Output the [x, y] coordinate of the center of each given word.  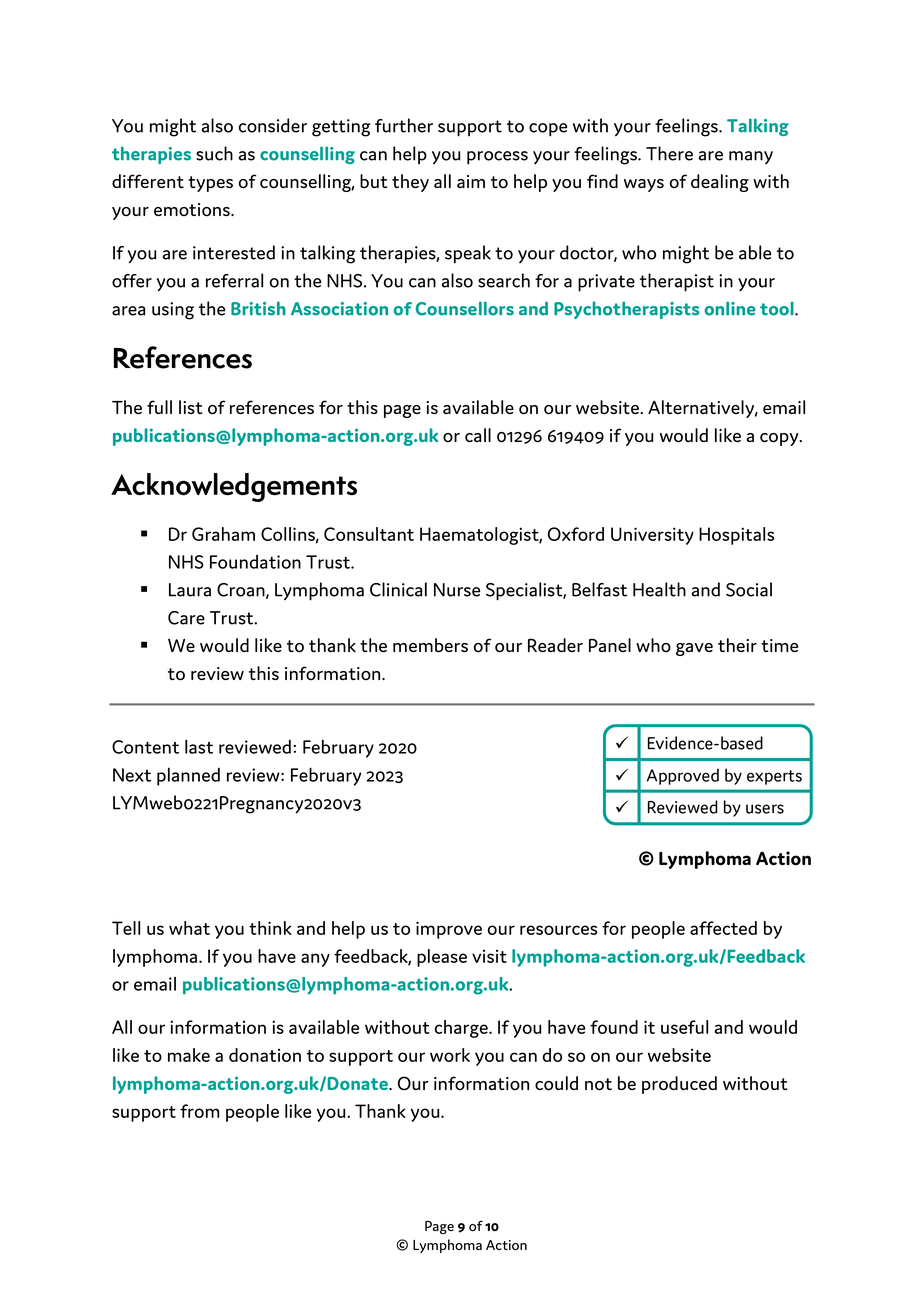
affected [723, 928]
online [730, 308]
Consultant [369, 534]
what [189, 928]
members [430, 645]
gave [694, 649]
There [669, 153]
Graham [223, 534]
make [189, 1055]
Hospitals [736, 536]
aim [471, 181]
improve [449, 930]
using [173, 311]
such [214, 153]
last [199, 746]
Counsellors [465, 308]
